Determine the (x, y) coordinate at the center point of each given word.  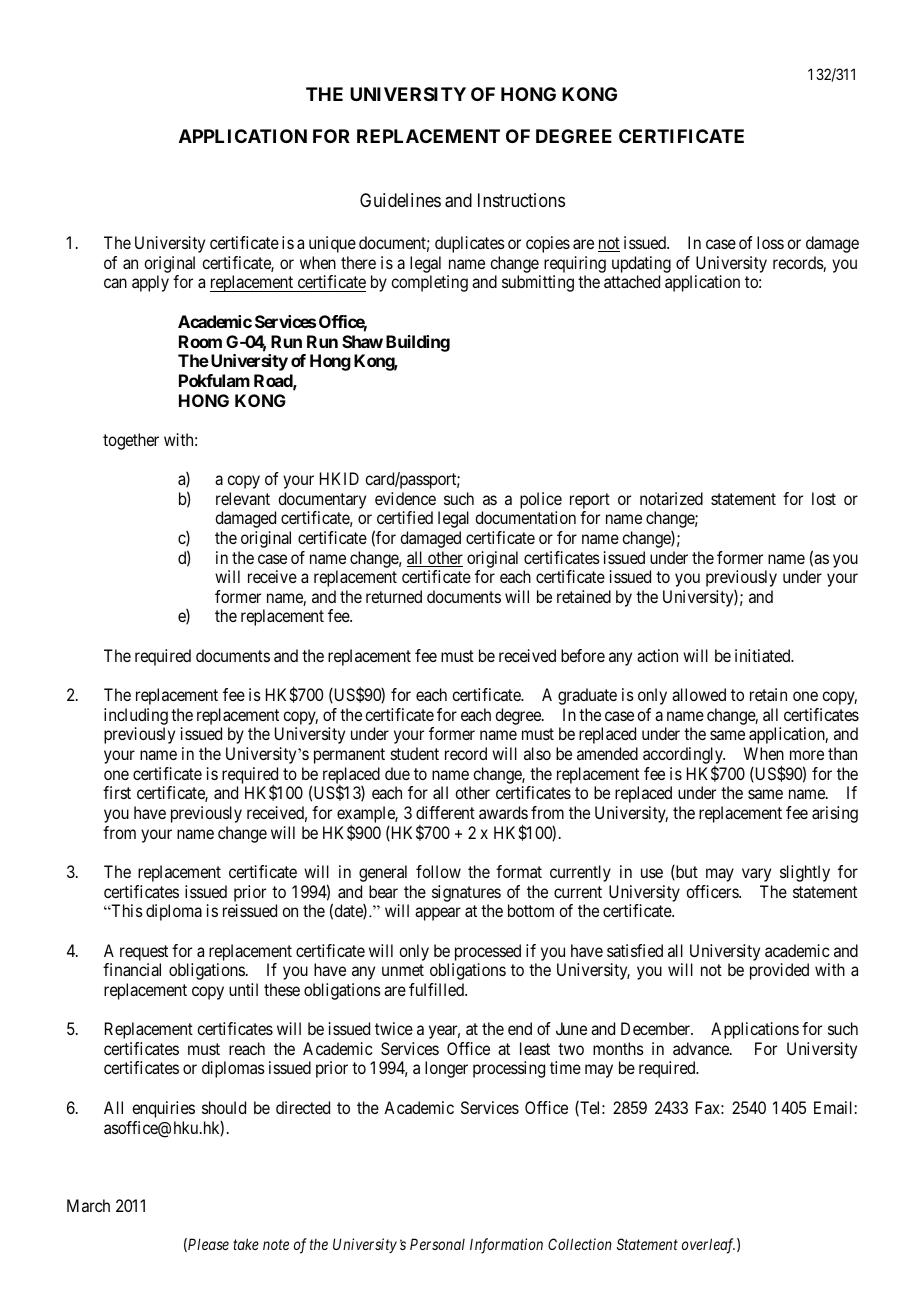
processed (488, 952)
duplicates (470, 244)
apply (150, 283)
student (415, 753)
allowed (699, 694)
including (136, 716)
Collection (580, 1244)
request (144, 953)
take (246, 1244)
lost (824, 498)
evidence (405, 498)
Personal (437, 1244)
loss (770, 242)
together (131, 441)
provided (779, 971)
